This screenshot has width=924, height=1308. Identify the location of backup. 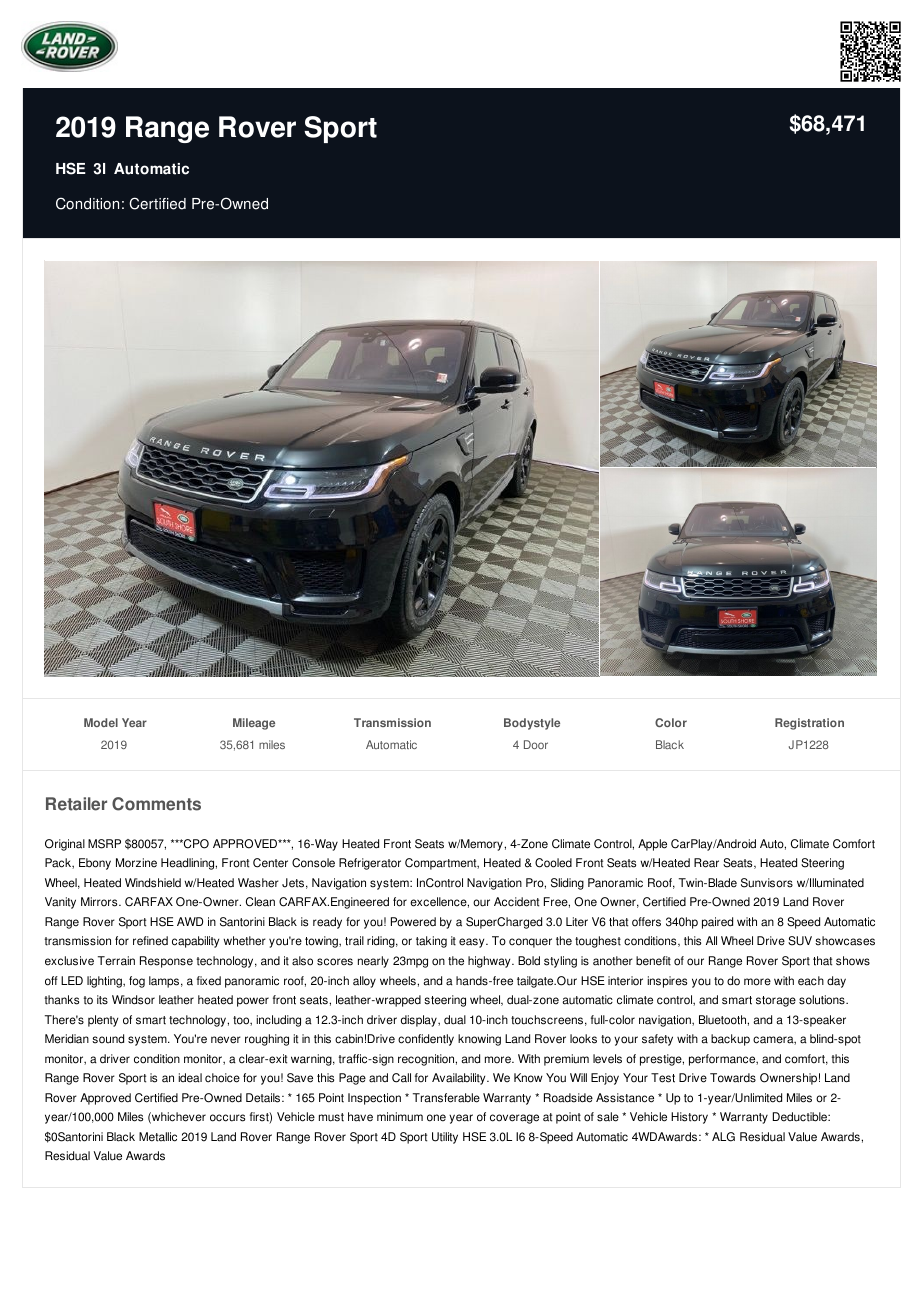
(730, 1040).
